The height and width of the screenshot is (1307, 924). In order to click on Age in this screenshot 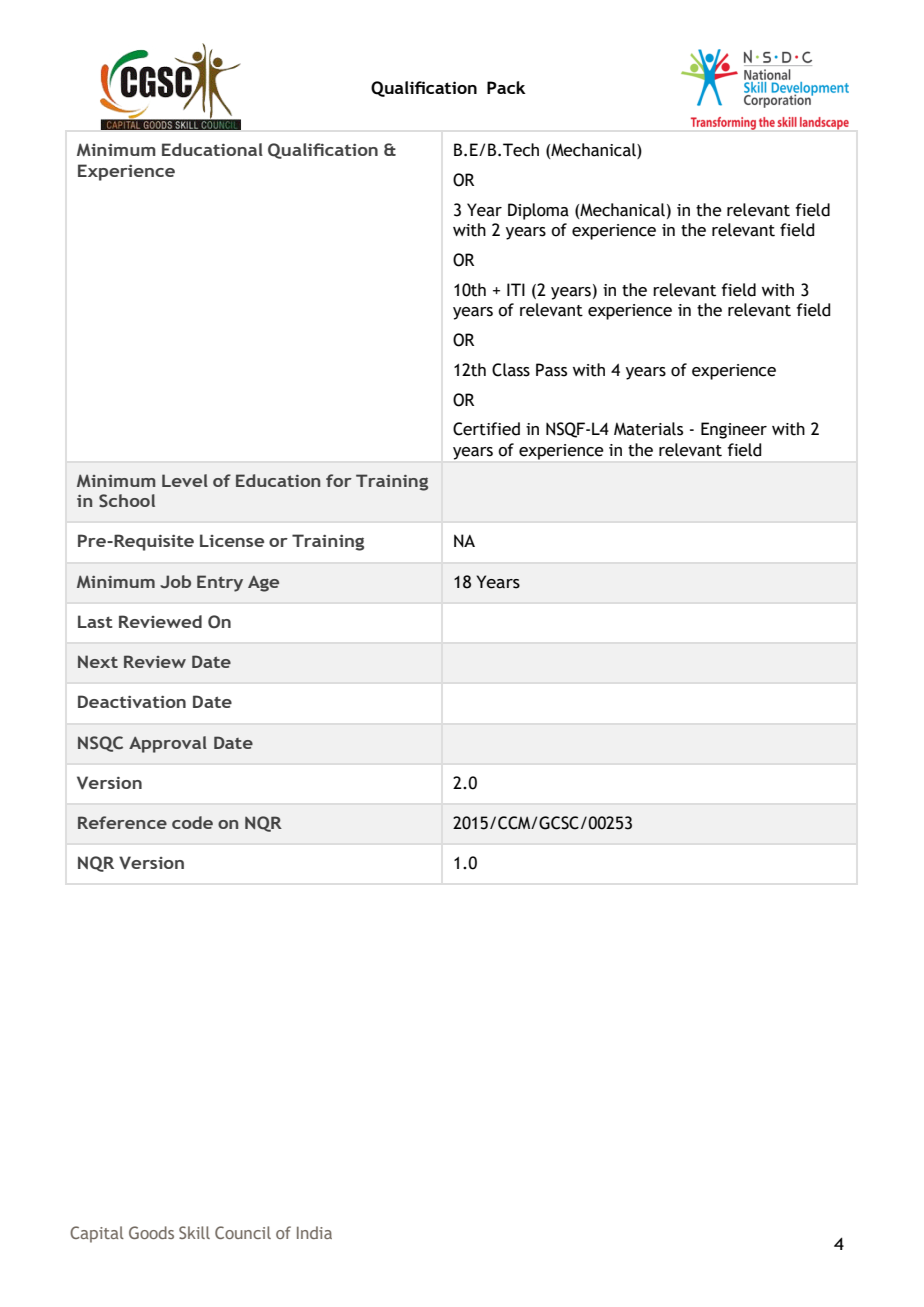, I will do `click(263, 584)`.
